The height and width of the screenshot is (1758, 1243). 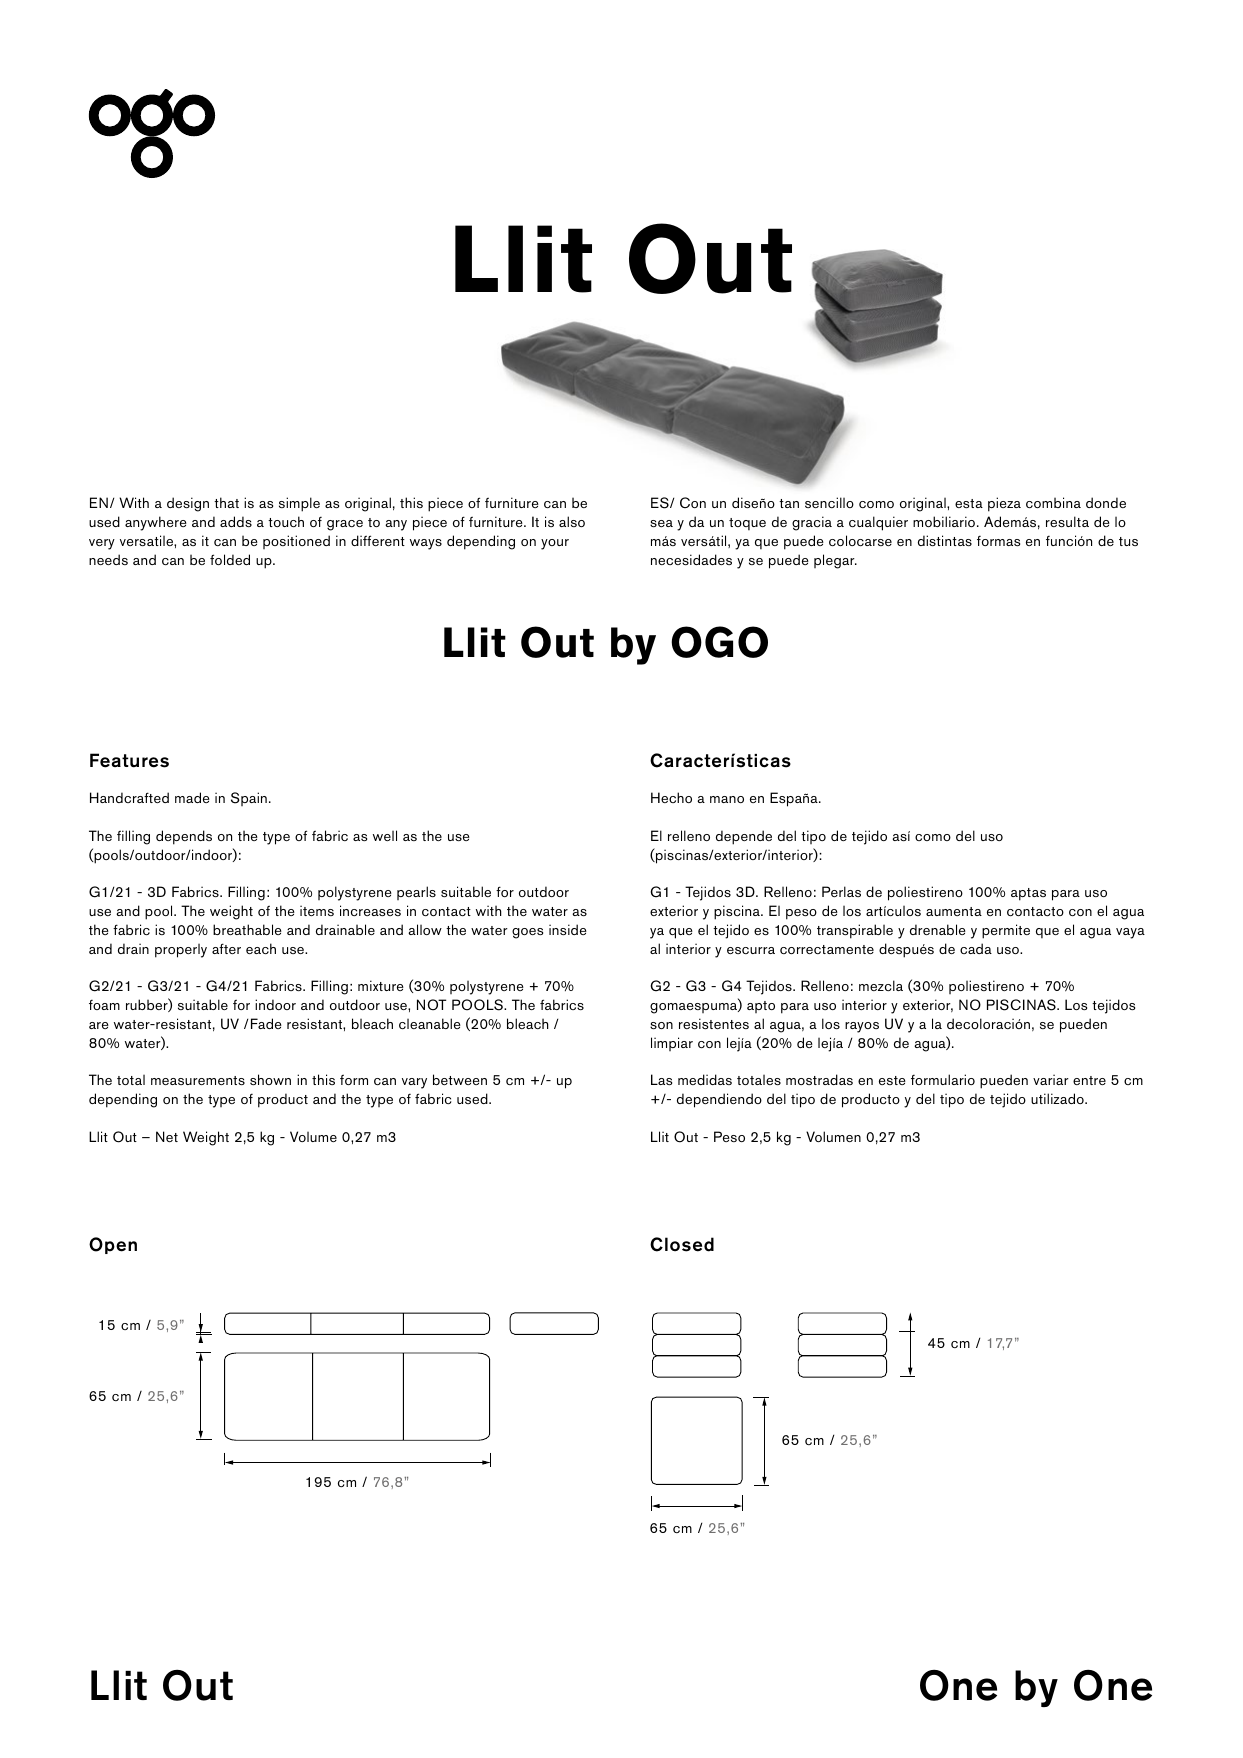 I want to click on Open, so click(x=113, y=1245).
